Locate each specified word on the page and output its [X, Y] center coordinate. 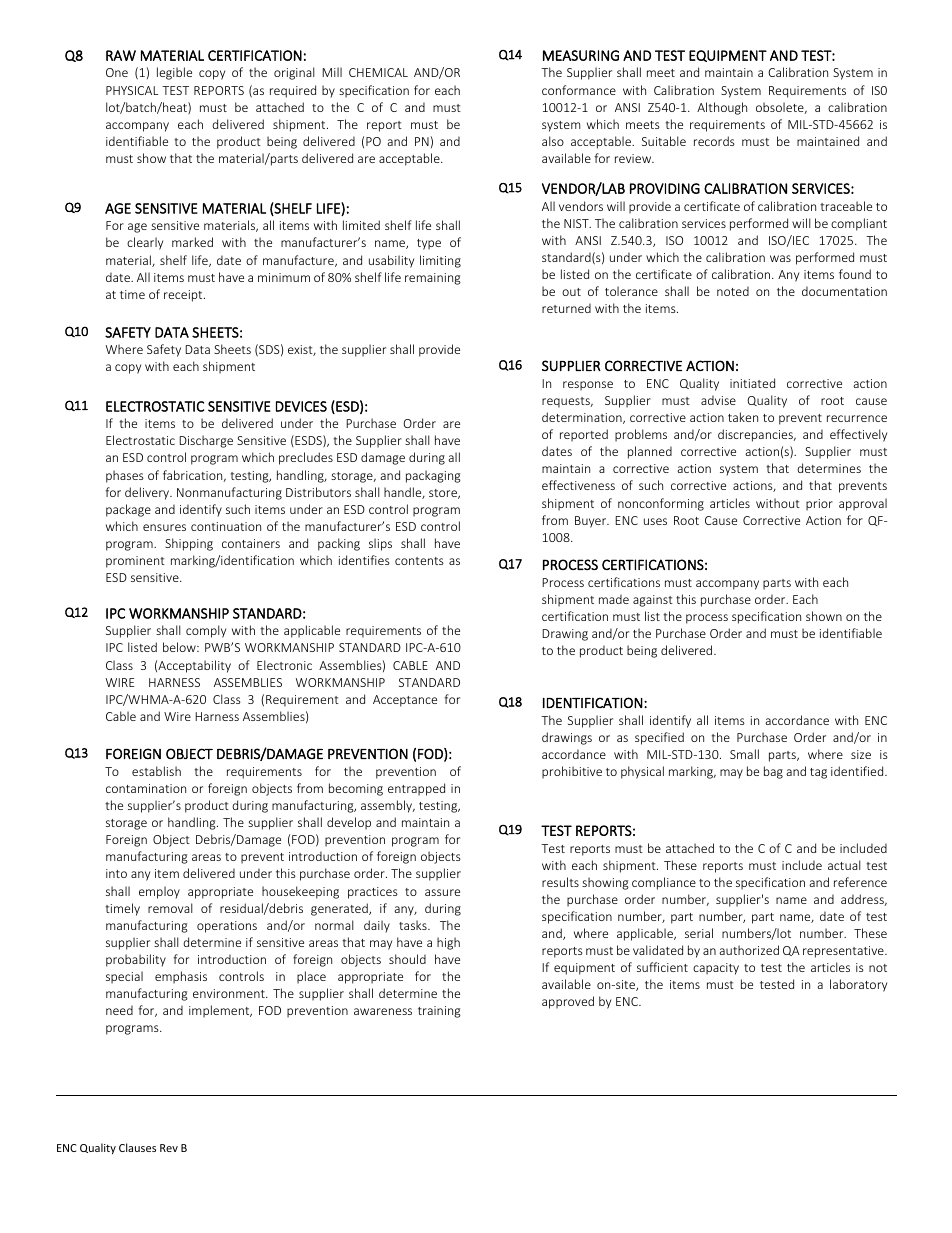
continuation [226, 526]
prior [819, 505]
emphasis [181, 977]
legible [174, 73]
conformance [579, 90]
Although [722, 108]
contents [419, 561]
